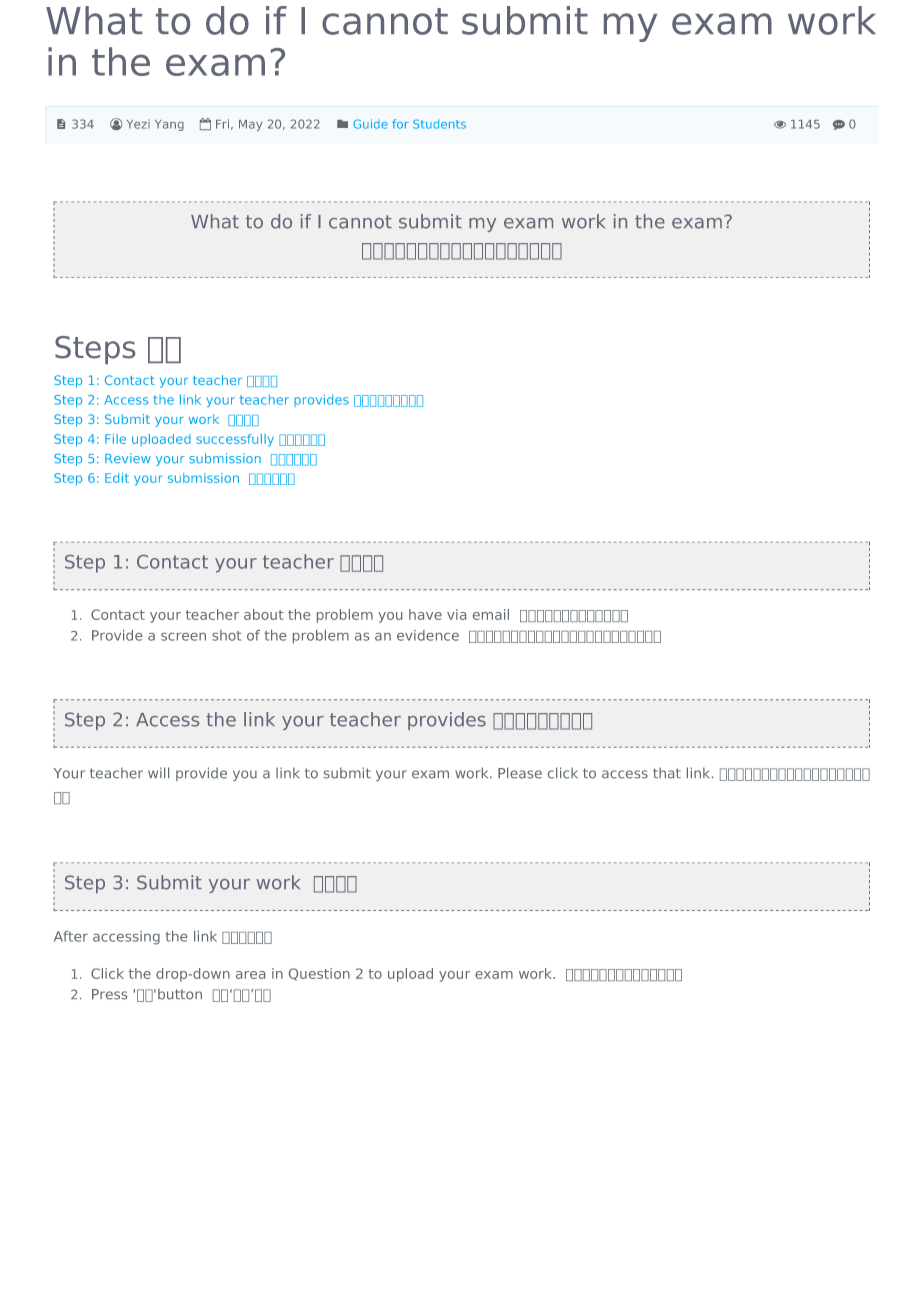  Describe the element at coordinates (235, 440) in the screenshot. I see `successfully` at that location.
